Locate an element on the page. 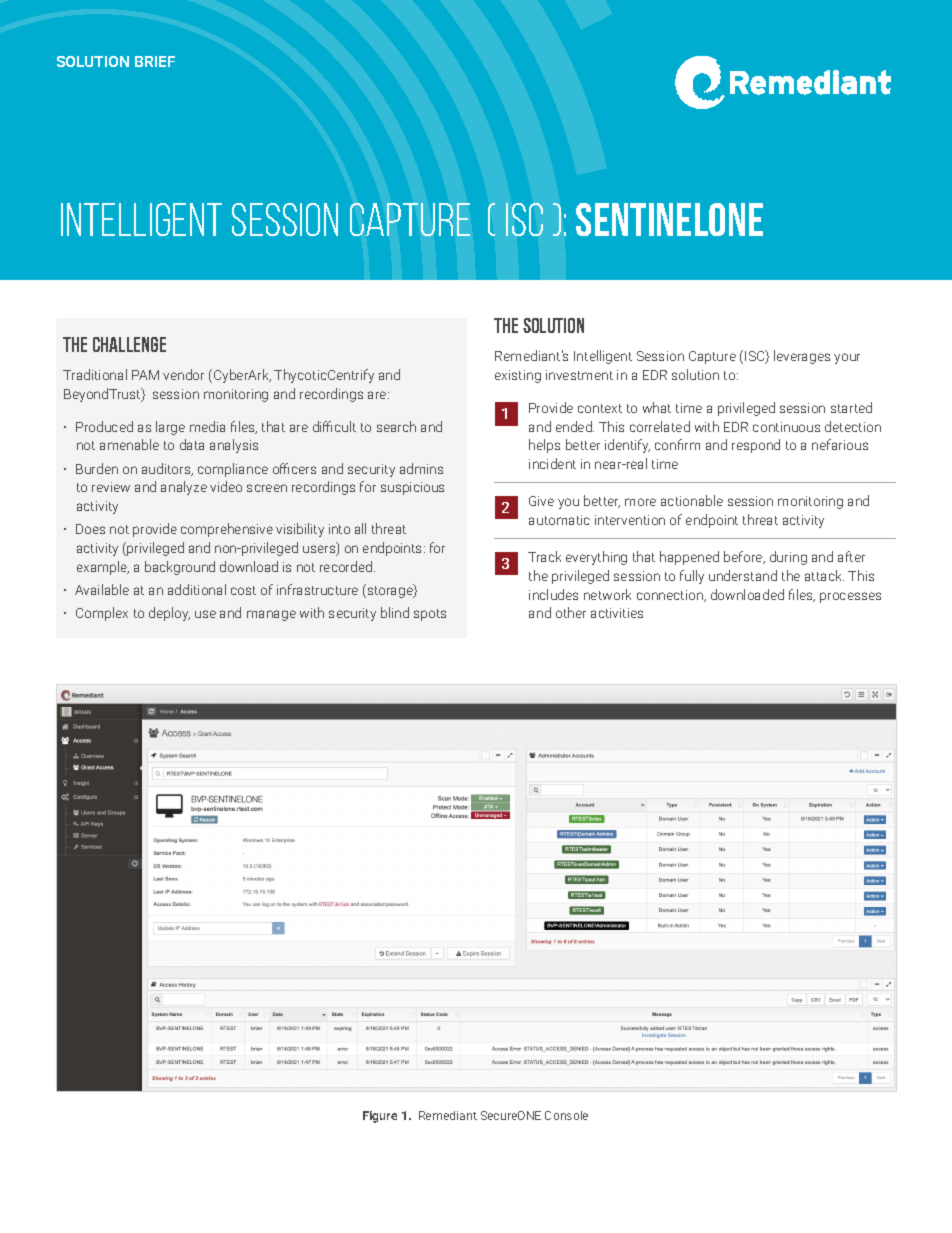 Image resolution: width=952 pixels, height=1233 pixels. understand is located at coordinates (743, 575).
